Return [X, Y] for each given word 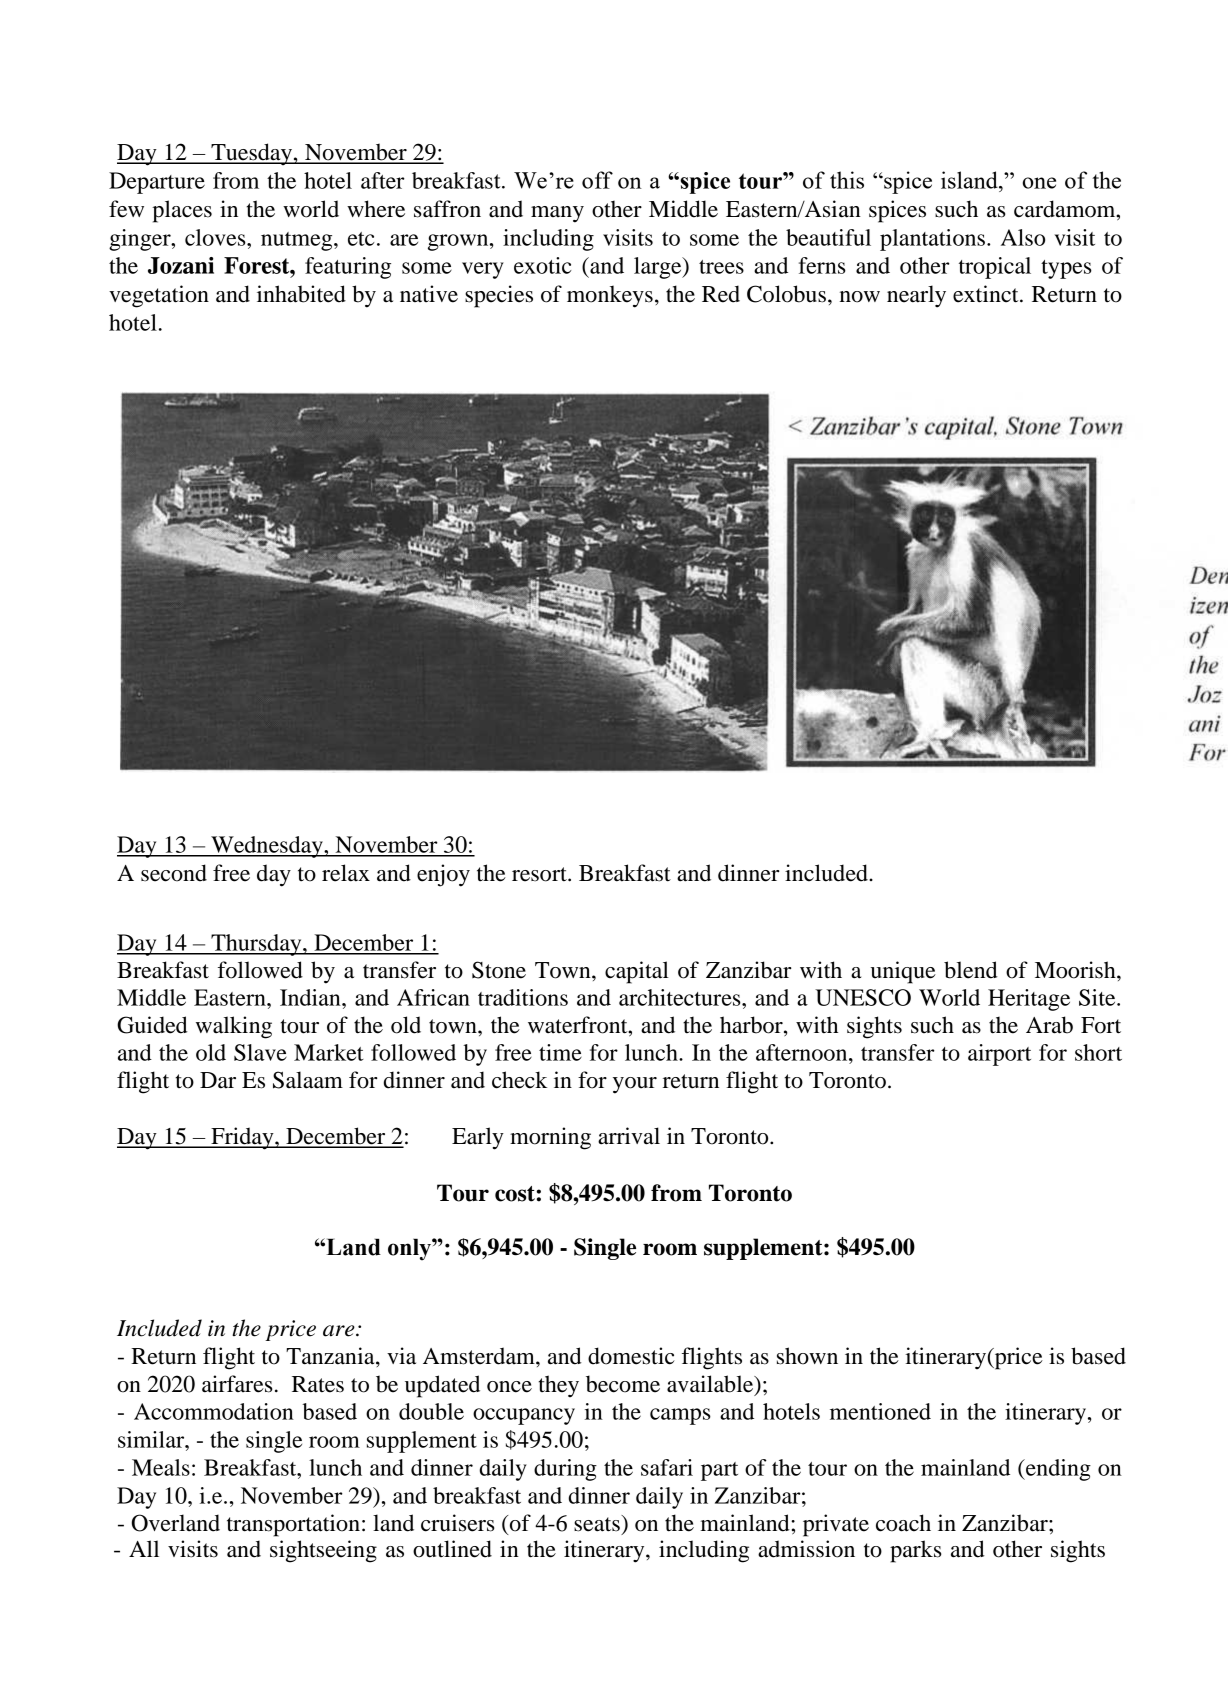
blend [971, 970]
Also [1023, 237]
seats [598, 1523]
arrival [629, 1136]
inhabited [301, 294]
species [499, 296]
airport [999, 1055]
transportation [293, 1525]
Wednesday [267, 847]
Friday [242, 1138]
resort [540, 874]
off [597, 180]
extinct [987, 294]
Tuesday [251, 154]
